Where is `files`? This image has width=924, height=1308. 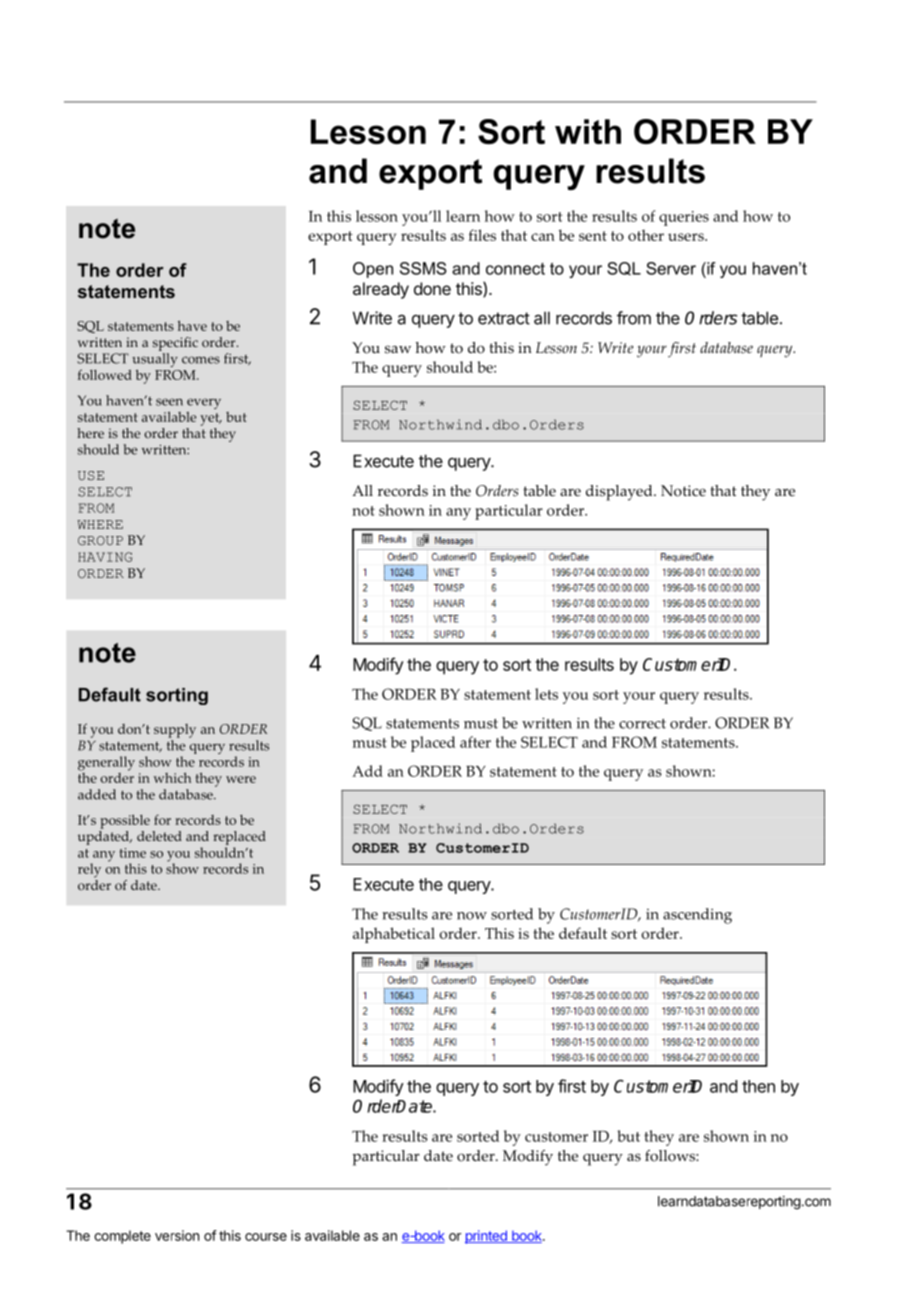 files is located at coordinates (482, 235).
